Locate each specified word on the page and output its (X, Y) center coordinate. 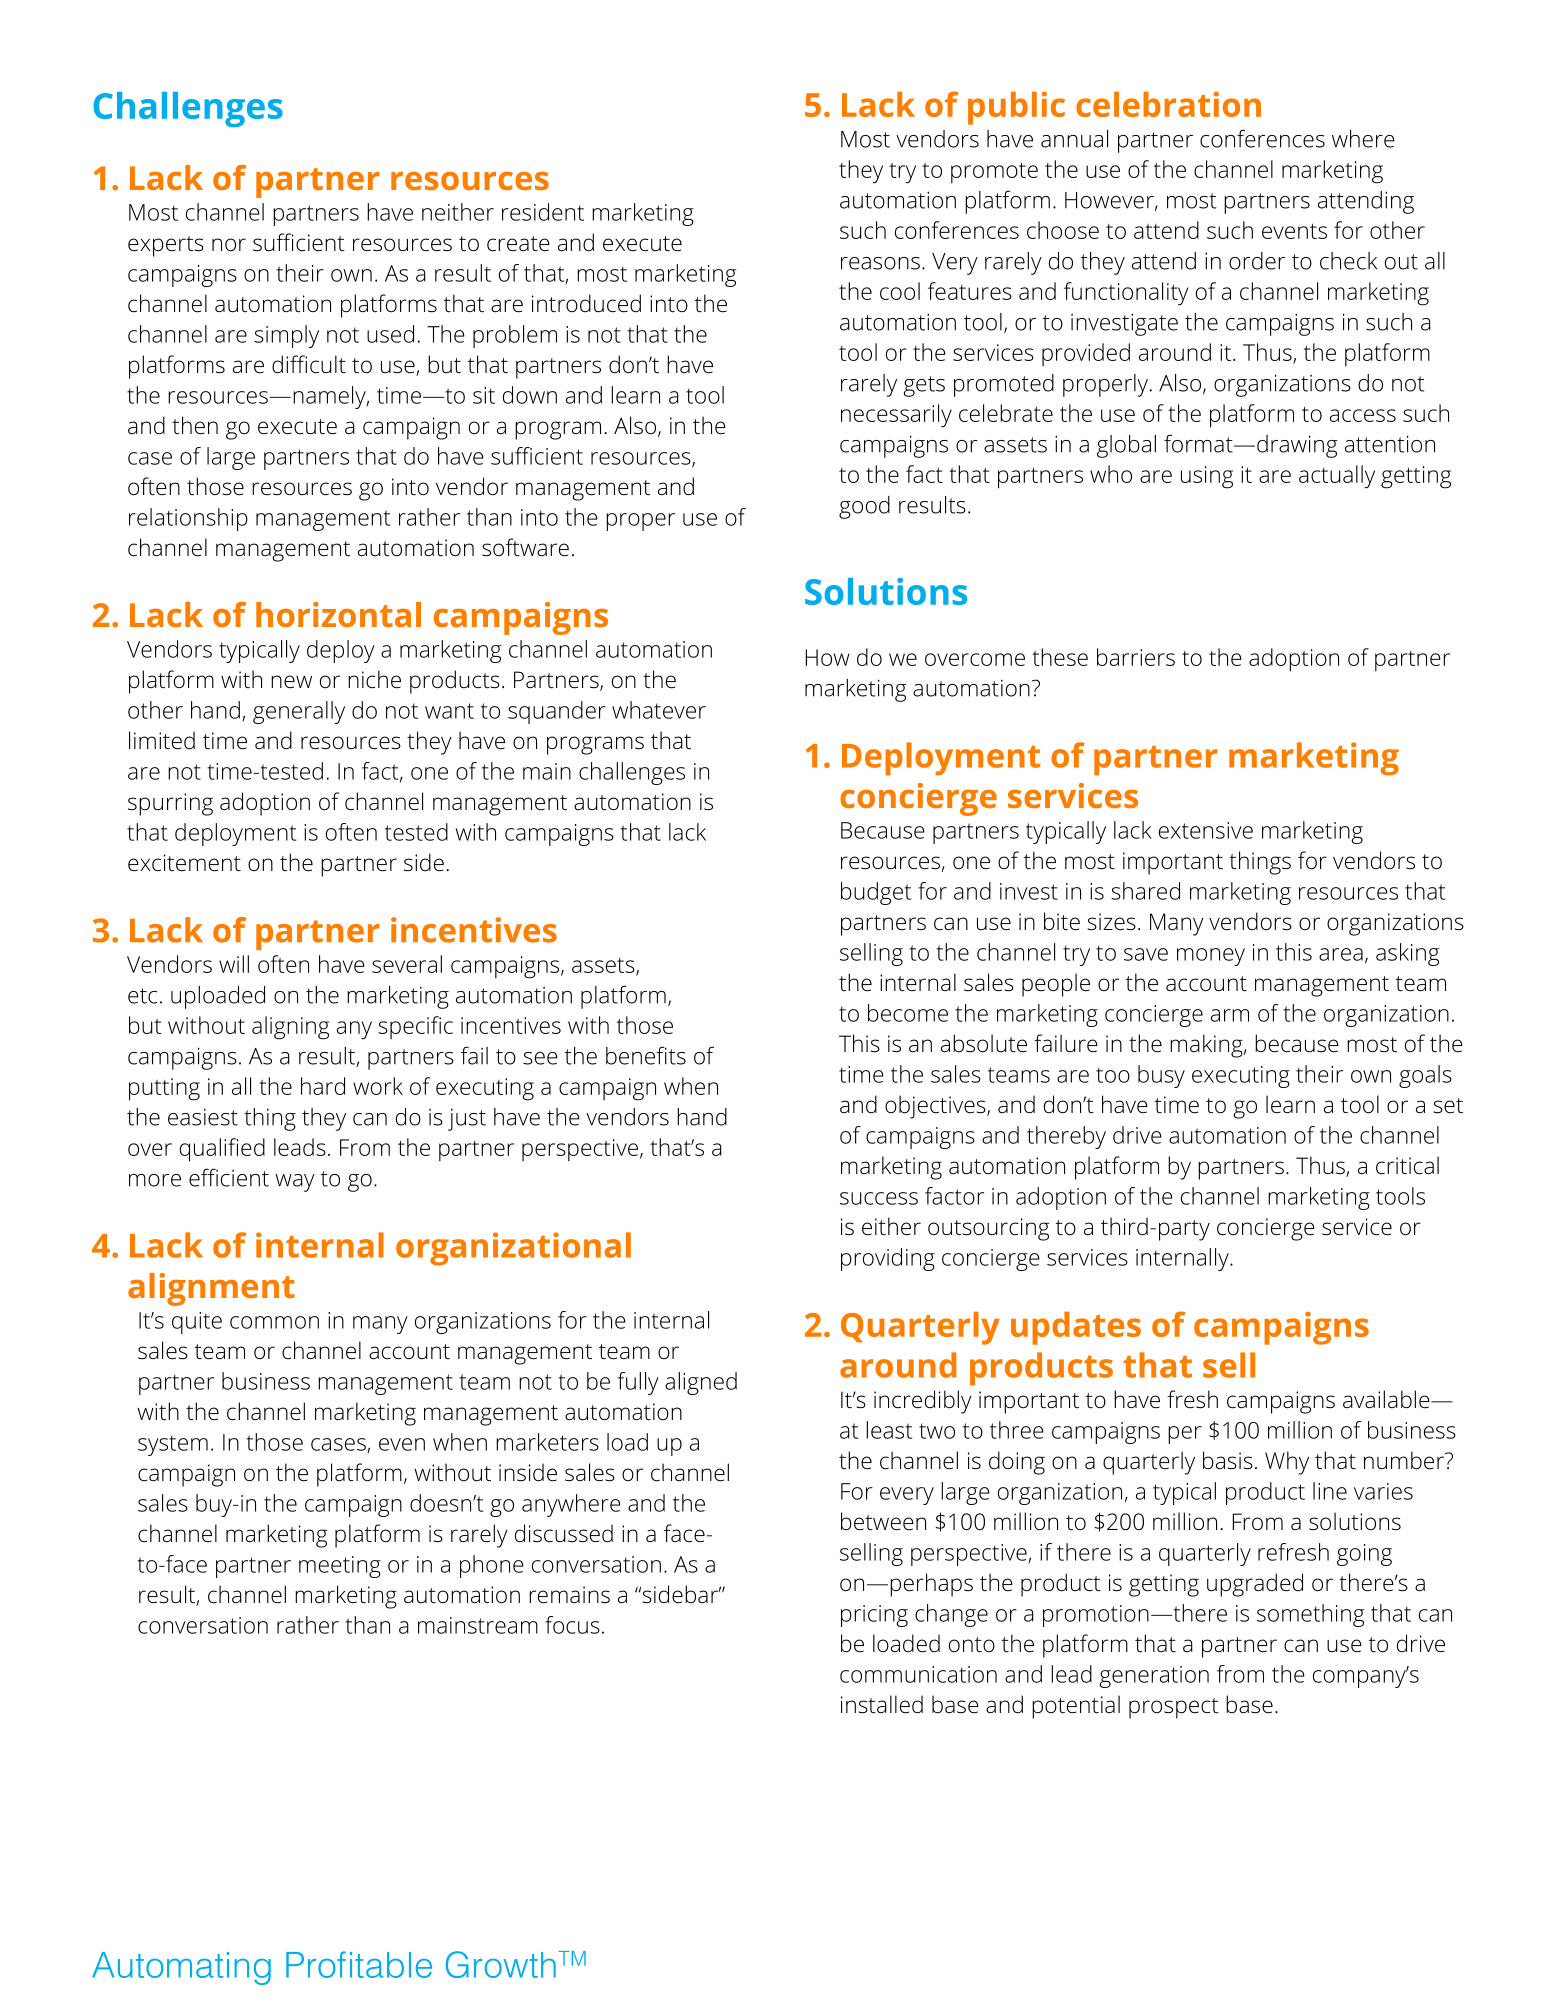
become (908, 1013)
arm (1230, 1015)
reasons (880, 263)
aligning (290, 1028)
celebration (1168, 104)
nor (229, 244)
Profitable (359, 1964)
